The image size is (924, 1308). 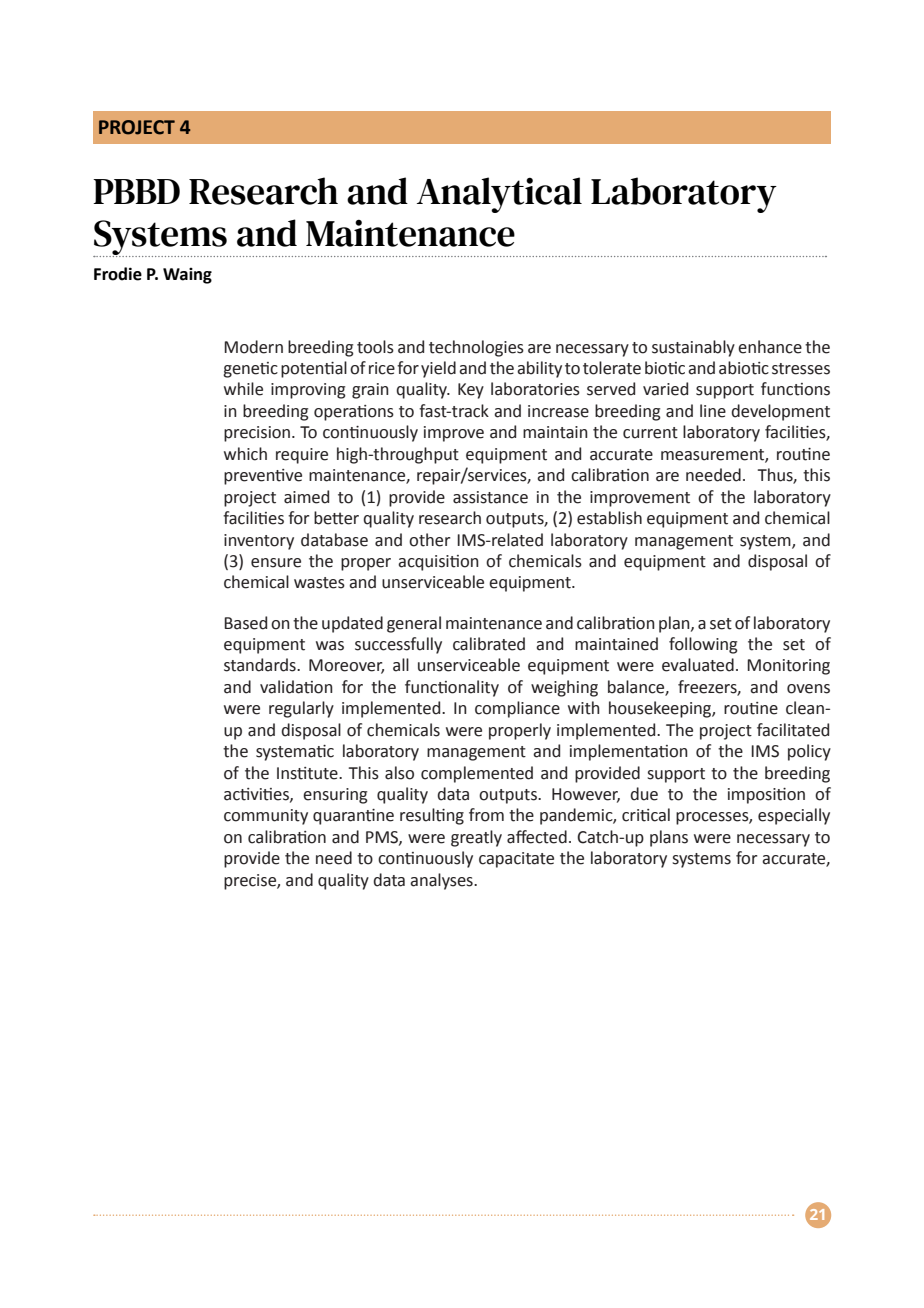 I want to click on establish, so click(x=609, y=518).
